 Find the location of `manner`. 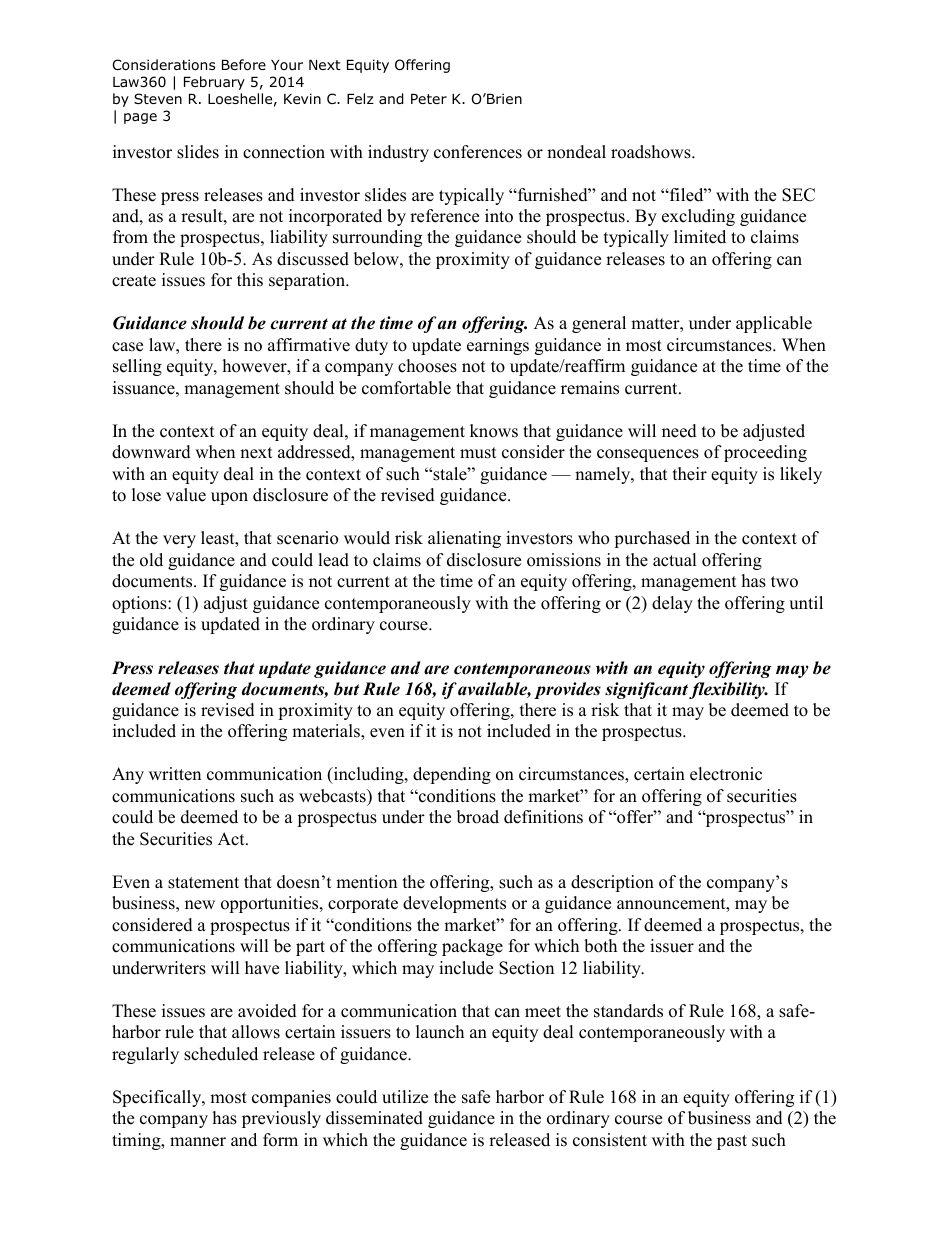

manner is located at coordinates (198, 1142).
